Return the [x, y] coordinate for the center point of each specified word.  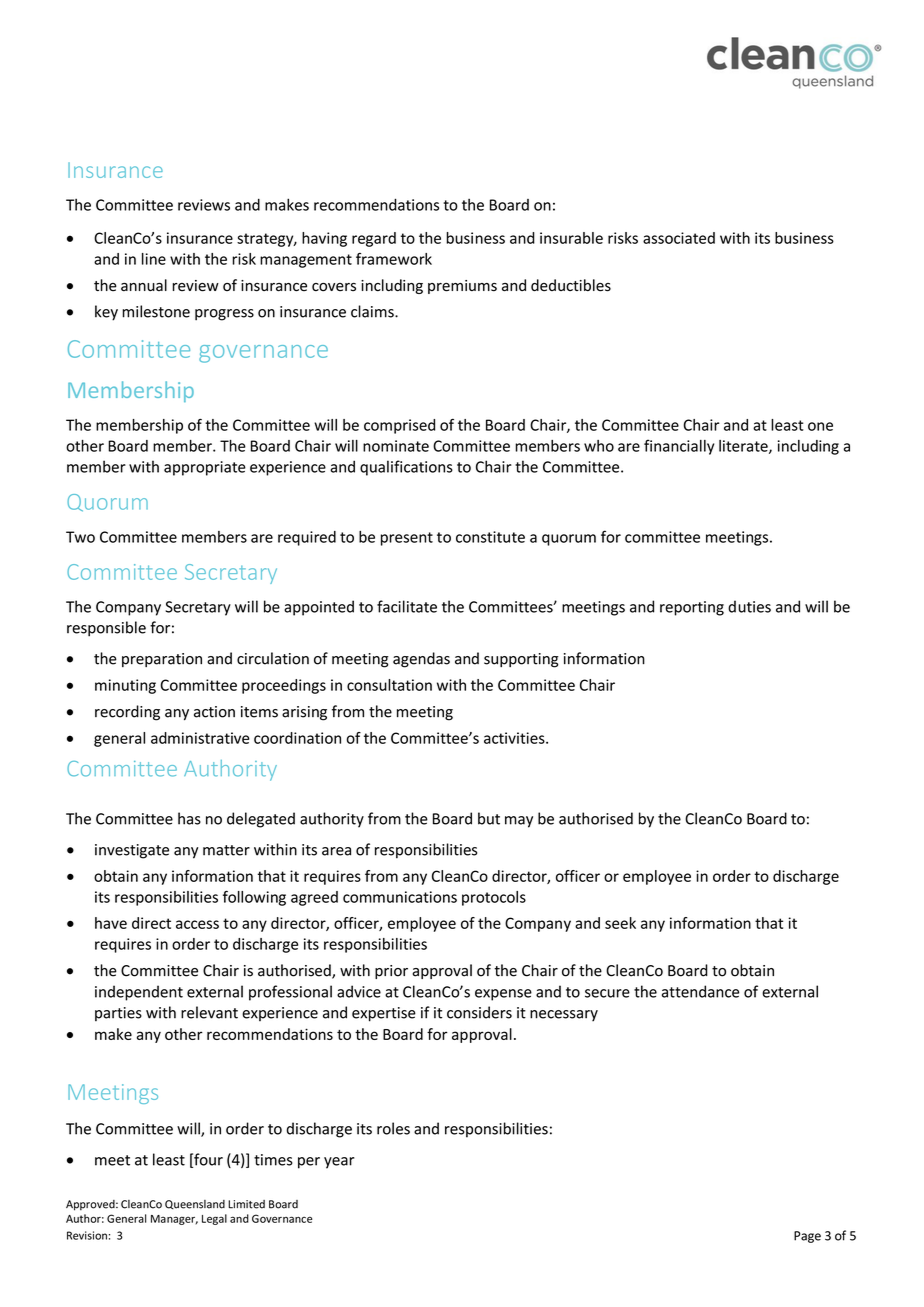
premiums [462, 287]
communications [400, 897]
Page [807, 1237]
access [197, 924]
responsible [106, 629]
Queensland [195, 1204]
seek [620, 923]
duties [749, 606]
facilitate [407, 606]
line [154, 259]
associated [679, 238]
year [339, 1163]
